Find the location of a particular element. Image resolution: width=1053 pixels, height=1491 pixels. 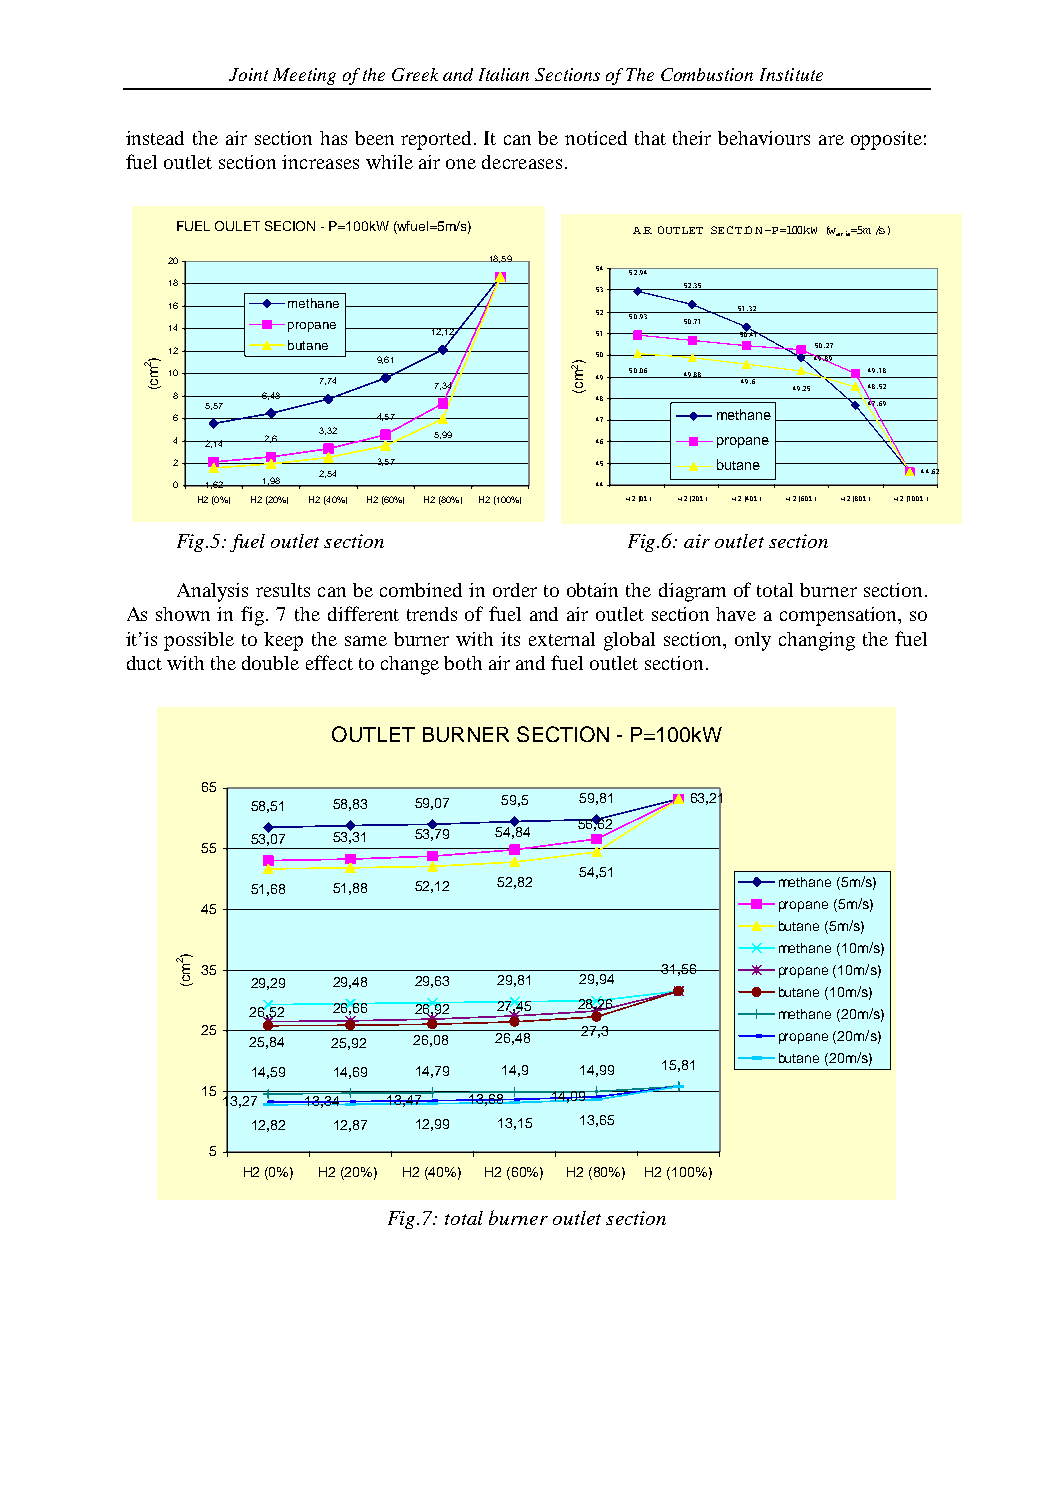

diagram is located at coordinates (692, 592).
